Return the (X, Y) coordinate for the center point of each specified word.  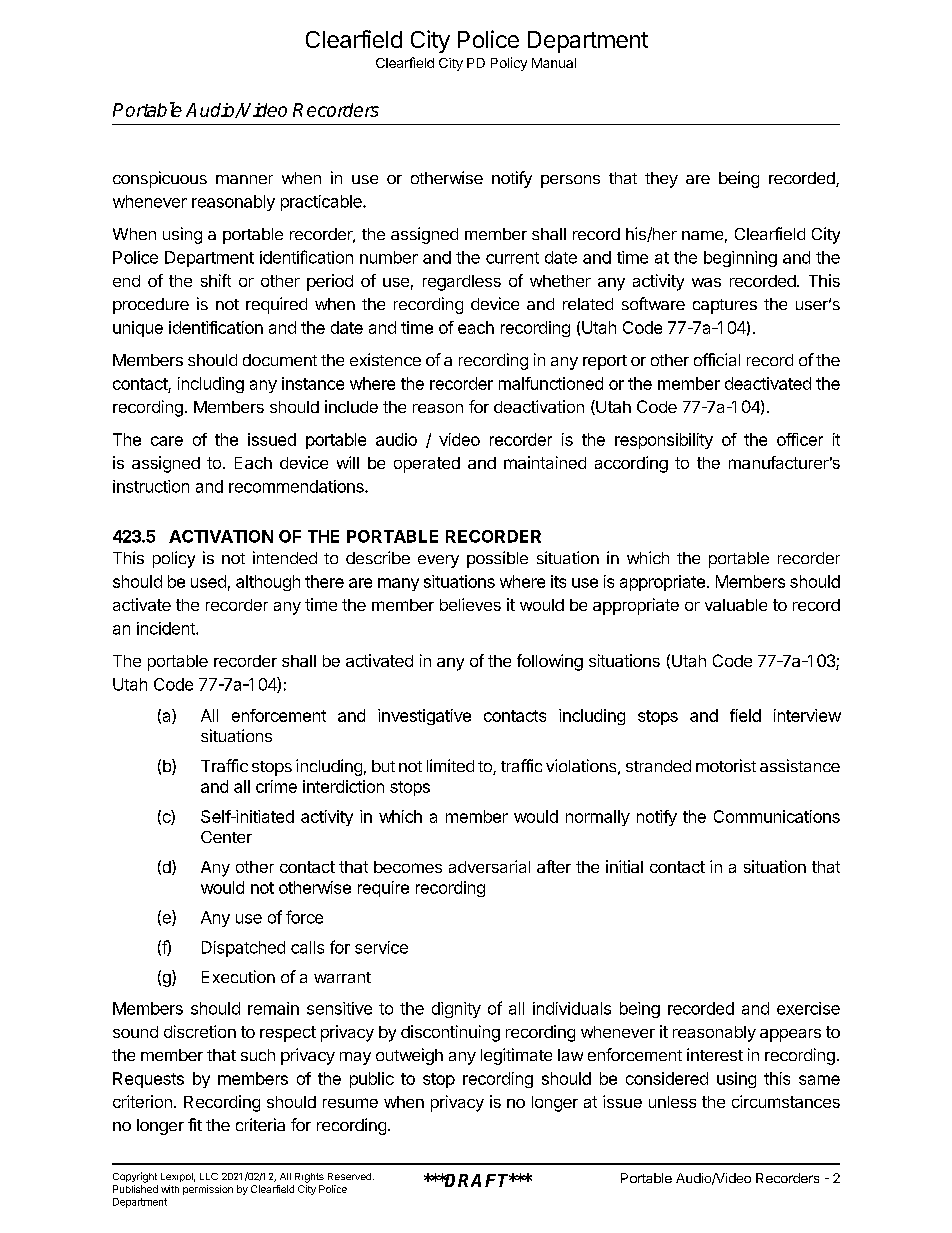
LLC (209, 1176)
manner (244, 179)
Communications (777, 816)
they (661, 180)
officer (800, 439)
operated (427, 465)
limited (450, 765)
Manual (554, 63)
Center (226, 837)
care (167, 441)
